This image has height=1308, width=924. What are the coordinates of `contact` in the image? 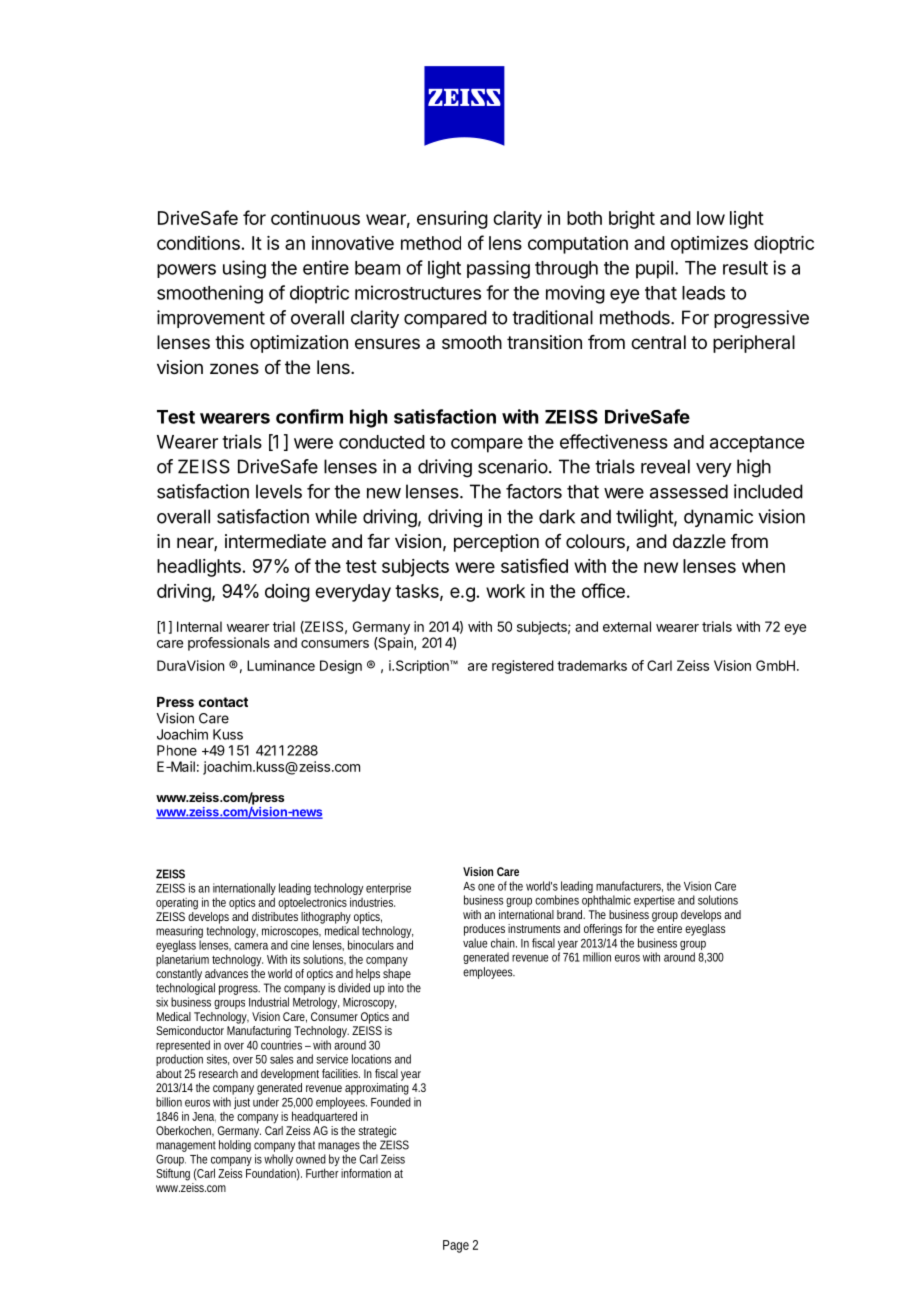 It's located at (223, 702).
